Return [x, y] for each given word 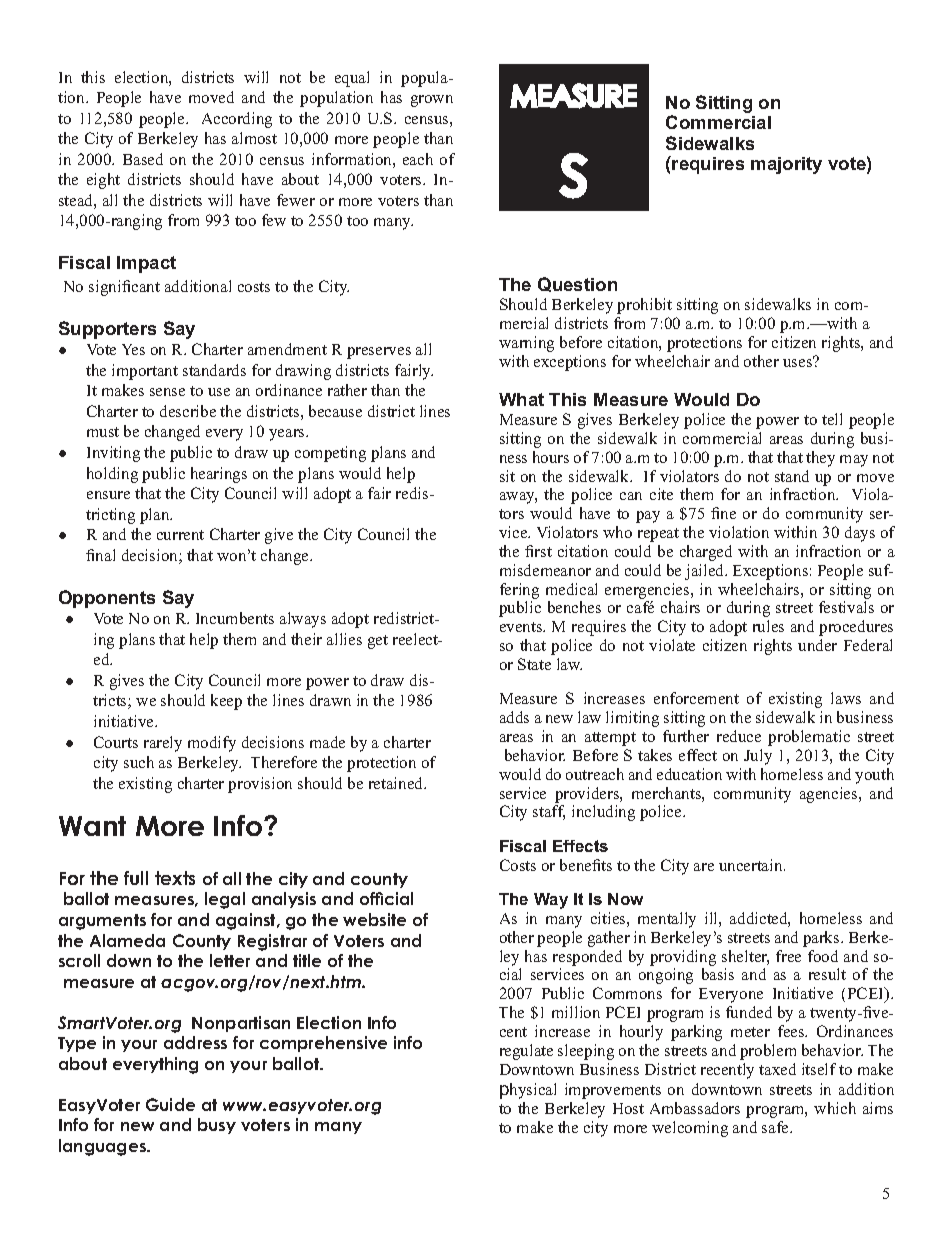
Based [143, 159]
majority [786, 165]
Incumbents [235, 618]
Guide [170, 1104]
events [522, 627]
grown [432, 101]
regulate [526, 1052]
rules [768, 626]
